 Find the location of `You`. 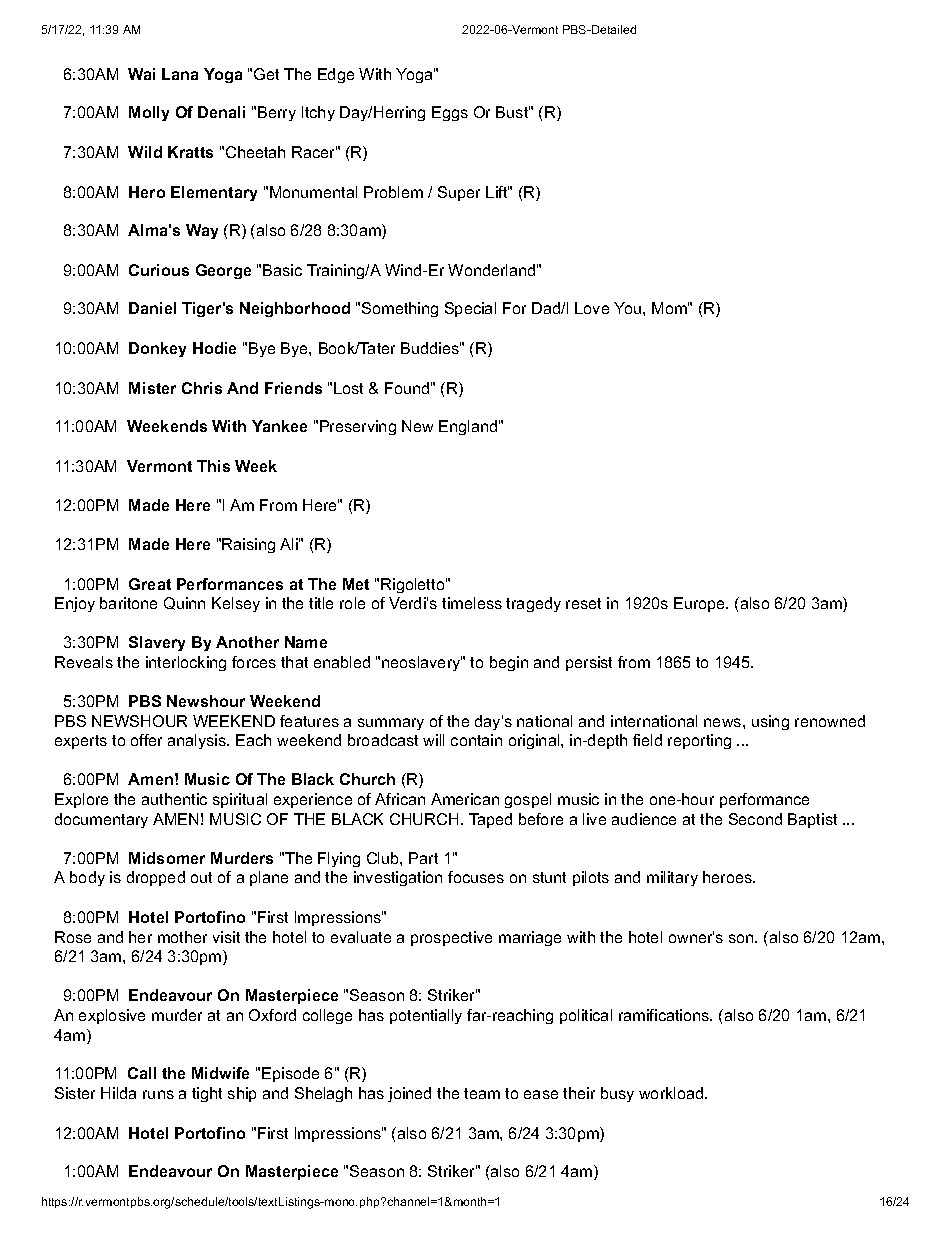

You is located at coordinates (629, 308).
